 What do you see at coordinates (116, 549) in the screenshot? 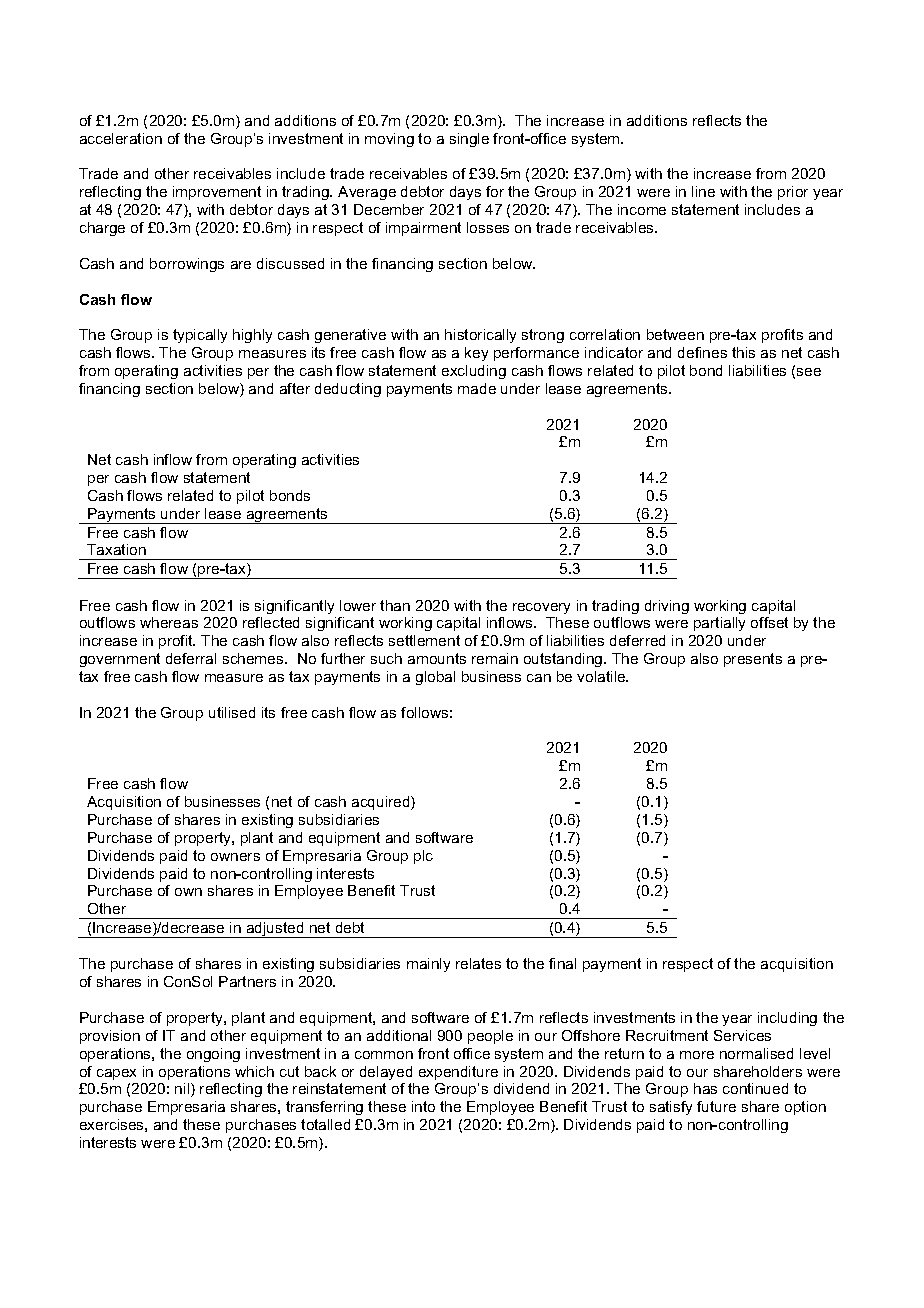
I see `Taxation` at bounding box center [116, 549].
